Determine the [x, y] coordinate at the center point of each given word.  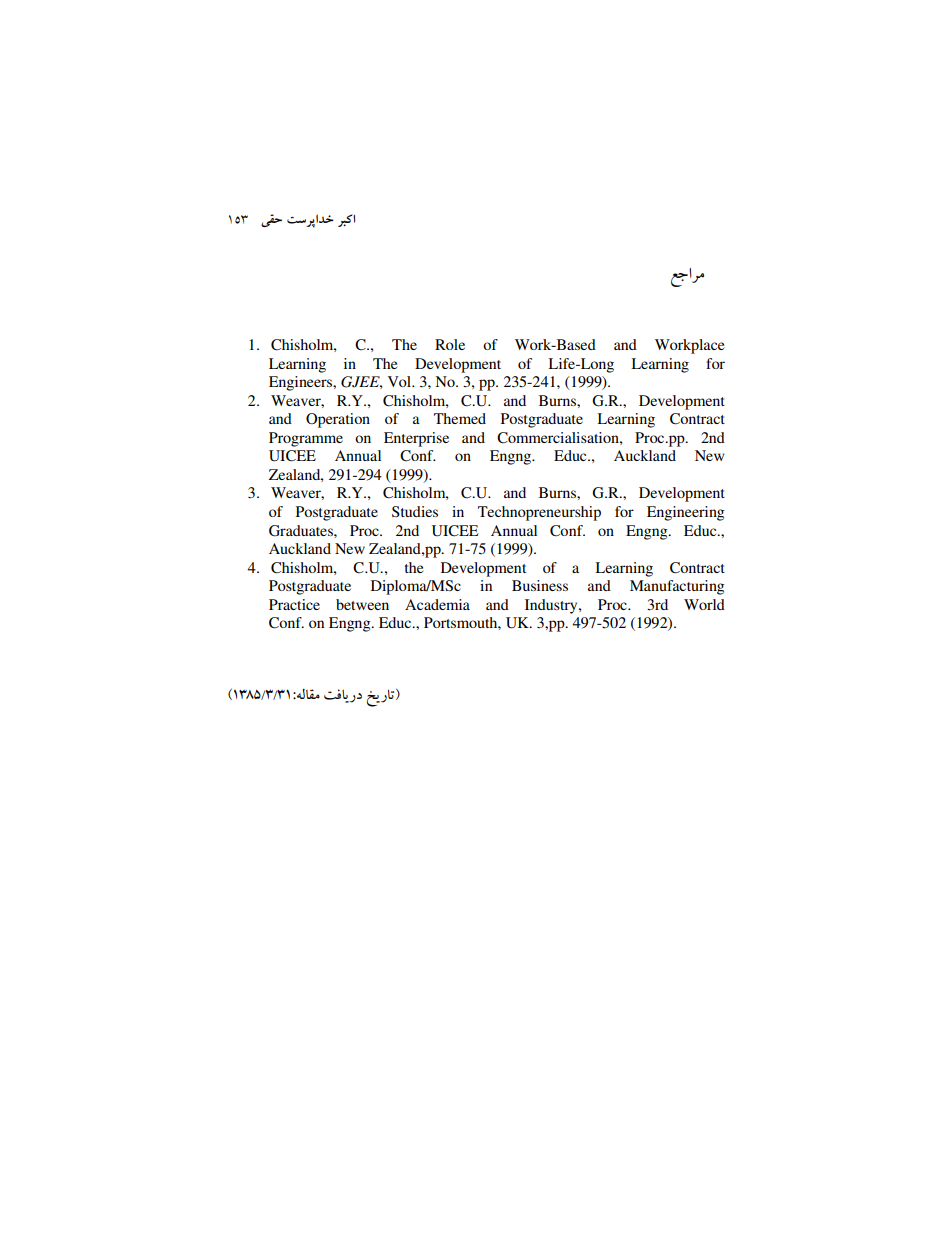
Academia [437, 604]
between [362, 604]
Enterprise [416, 439]
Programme [306, 439]
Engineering [685, 513]
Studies [415, 511]
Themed [460, 418]
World [704, 604]
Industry [552, 606]
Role [450, 344]
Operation [338, 420]
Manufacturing [677, 587]
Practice [294, 604]
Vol [401, 381]
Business [540, 585]
